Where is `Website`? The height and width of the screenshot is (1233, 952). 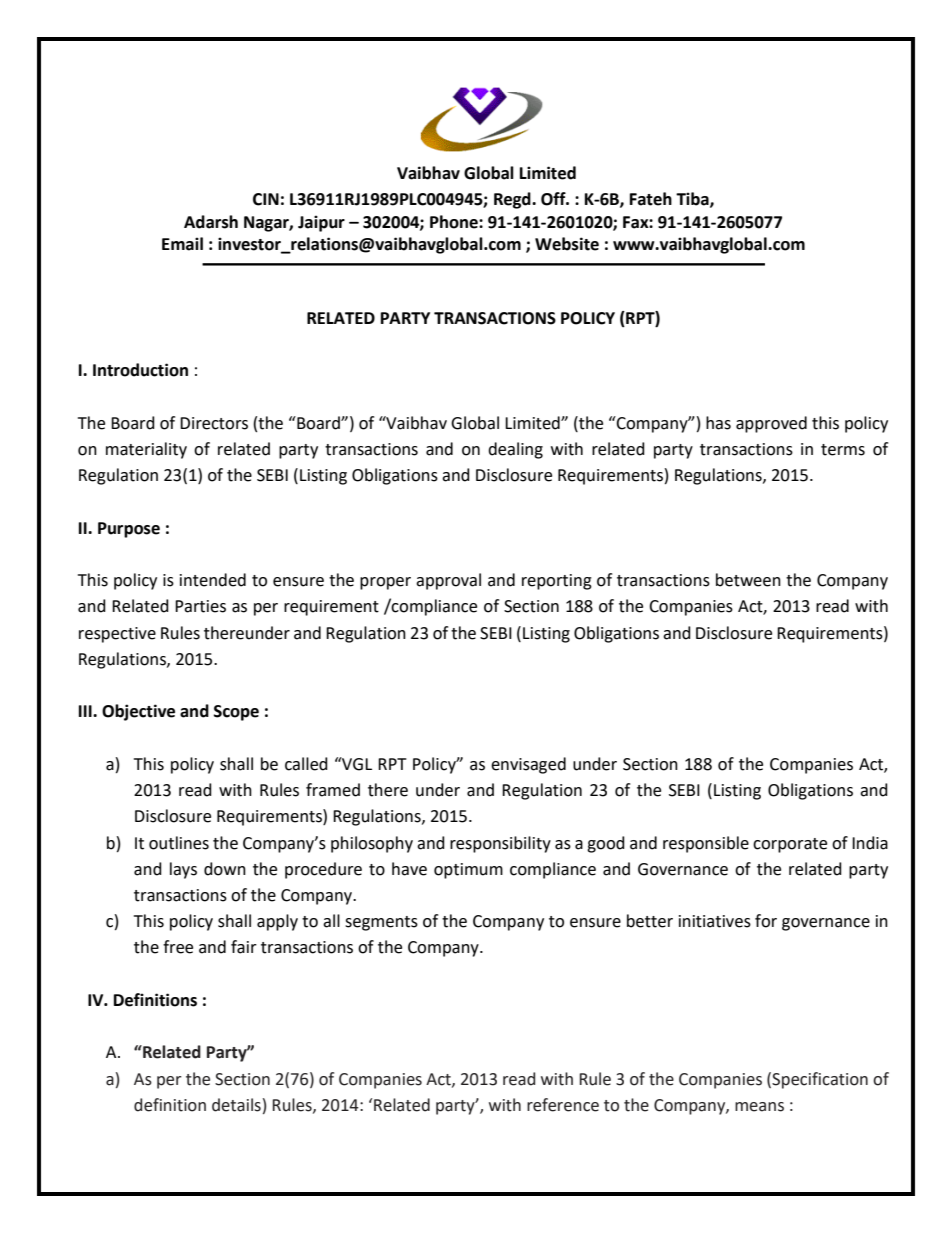 Website is located at coordinates (567, 244).
